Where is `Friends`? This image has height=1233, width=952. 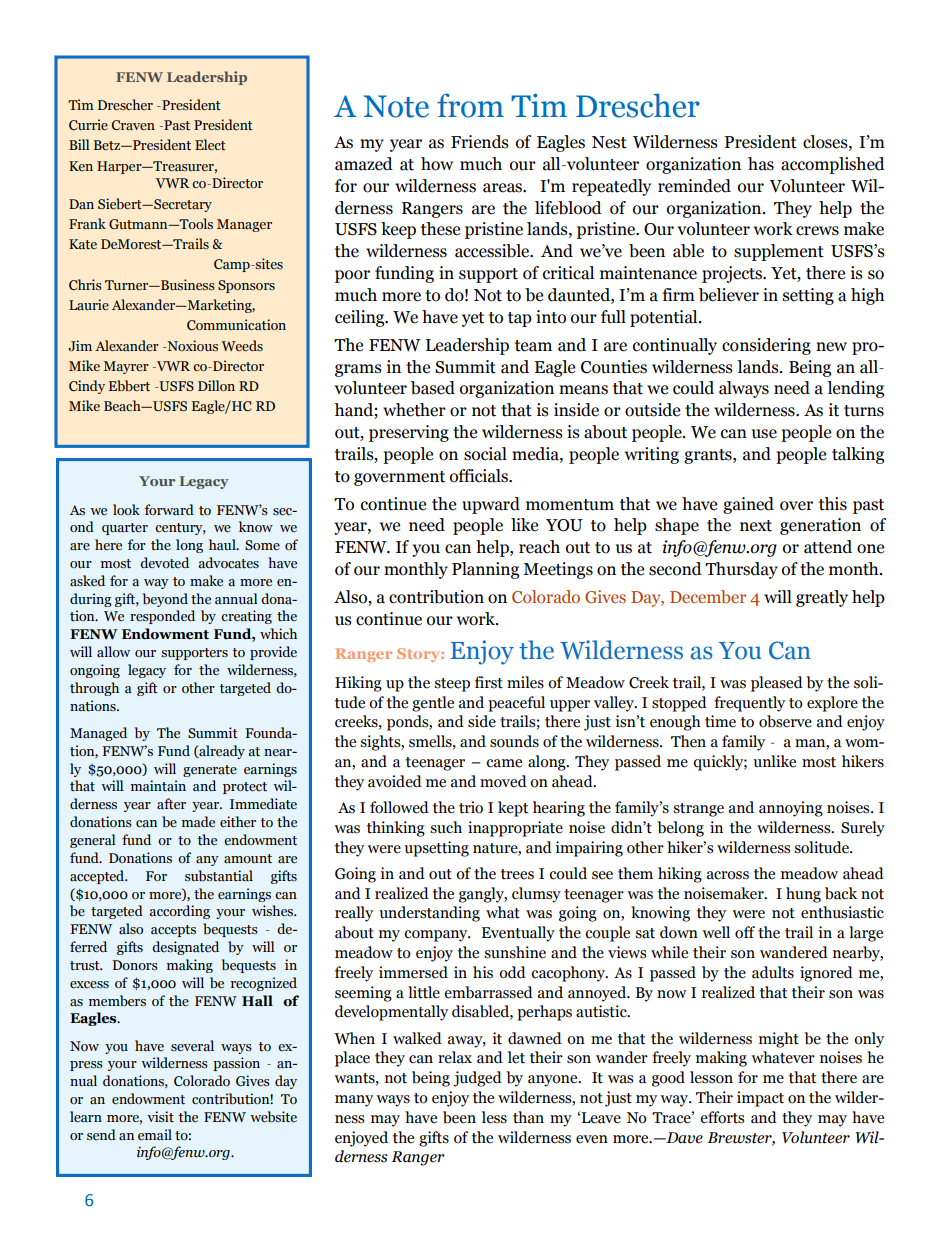
Friends is located at coordinates (480, 142).
